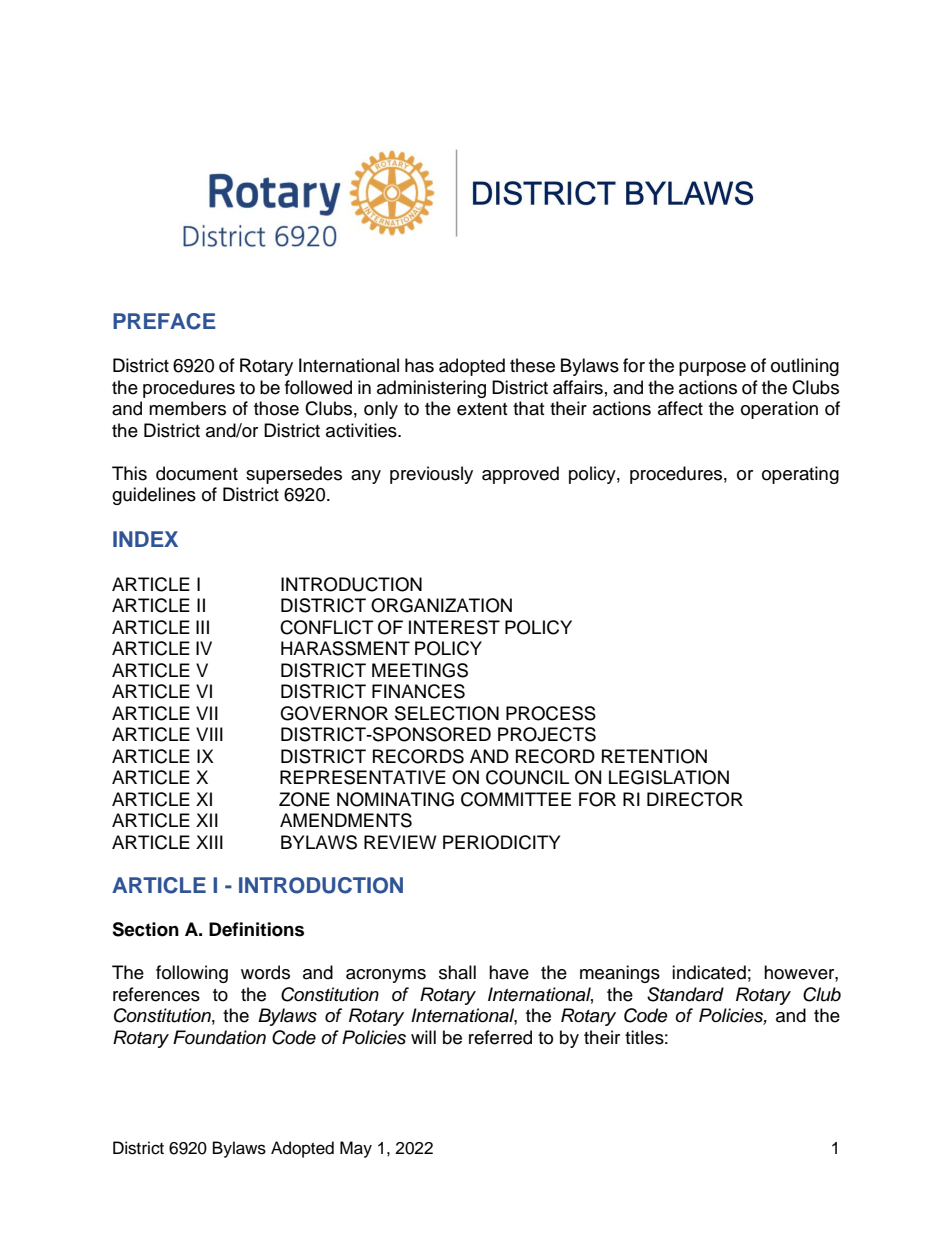 The width and height of the document is (952, 1233). Describe the element at coordinates (356, 1149) in the document. I see `May` at that location.
